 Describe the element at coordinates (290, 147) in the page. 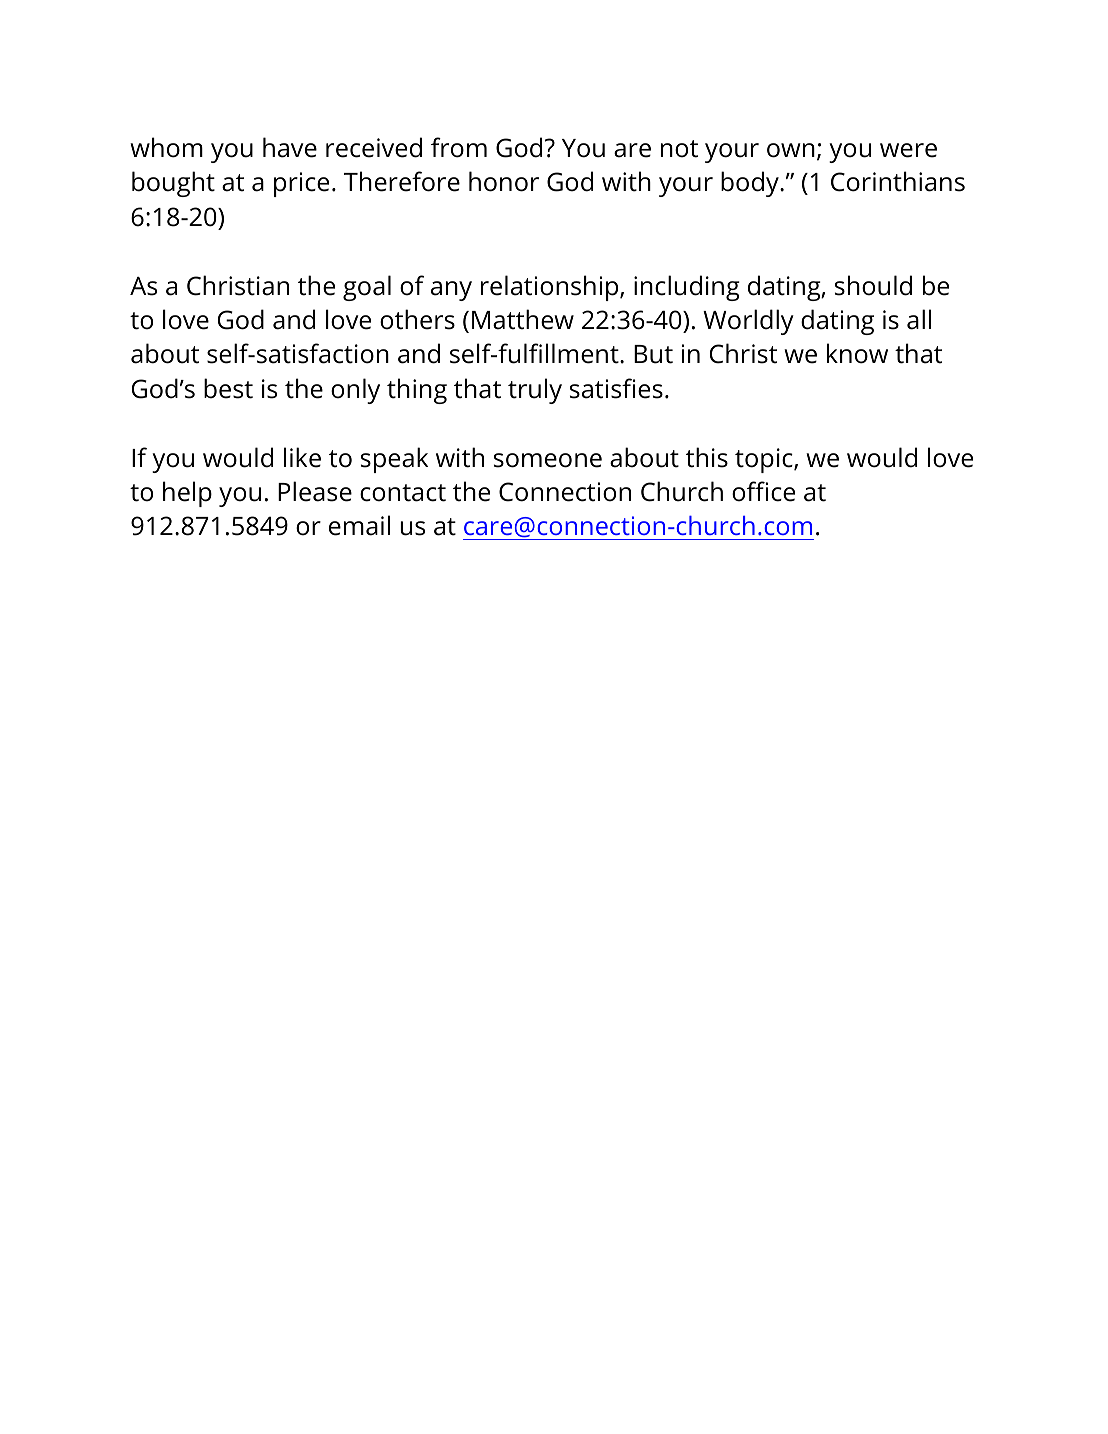

I see `have` at that location.
